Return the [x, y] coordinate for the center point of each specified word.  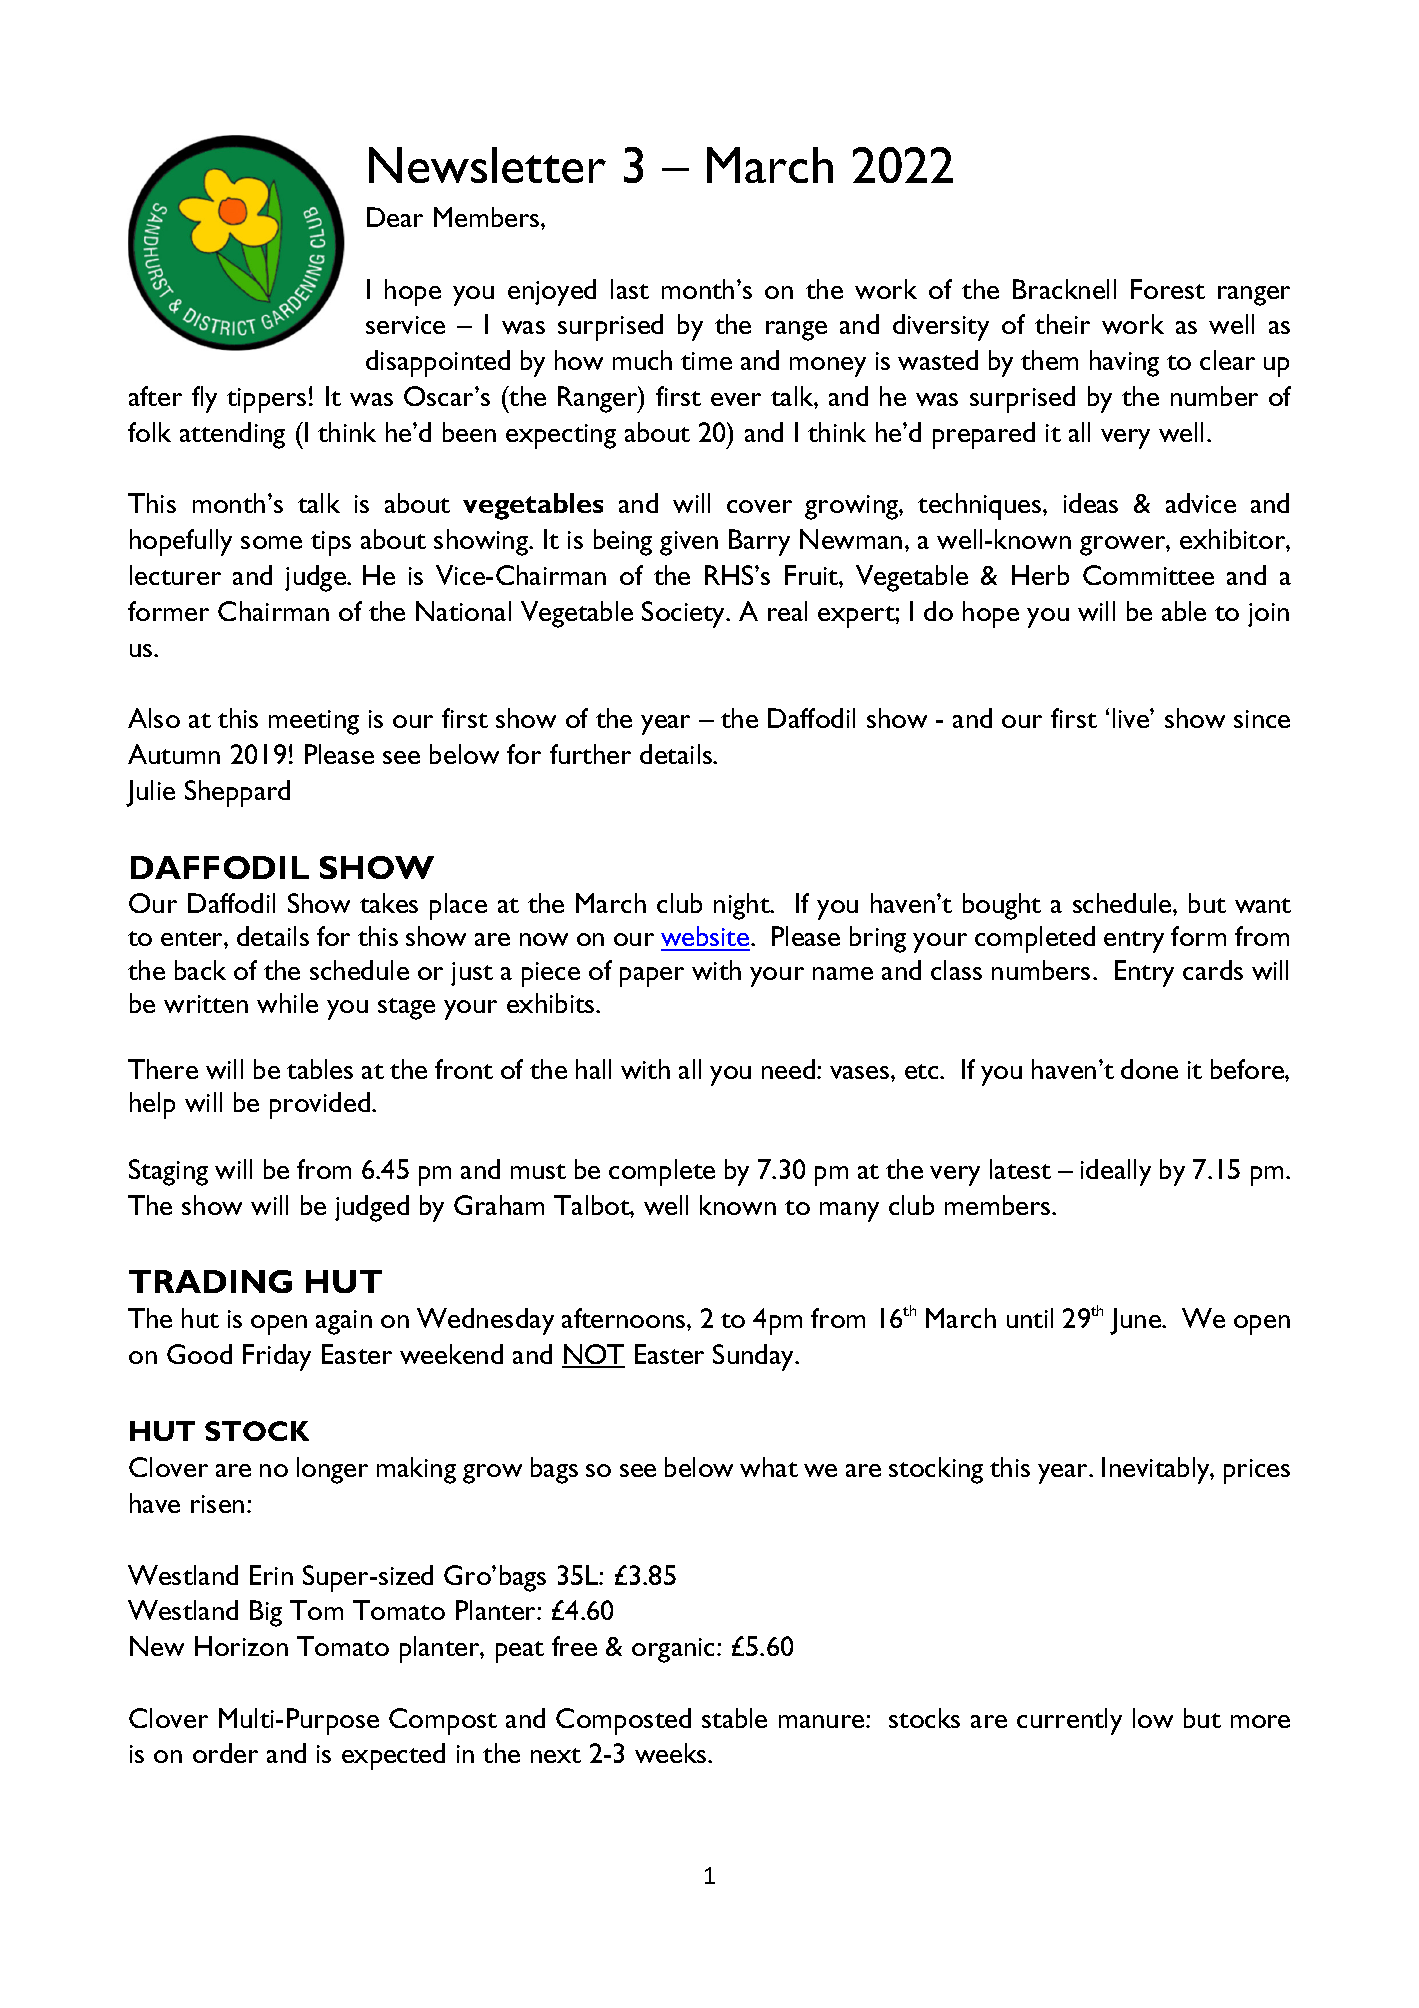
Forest [1168, 289]
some [271, 542]
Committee [1148, 575]
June [1136, 1321]
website [706, 938]
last [630, 289]
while [287, 1003]
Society [685, 614]
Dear [395, 217]
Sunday [755, 1357]
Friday [277, 1357]
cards [1213, 970]
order [225, 1753]
